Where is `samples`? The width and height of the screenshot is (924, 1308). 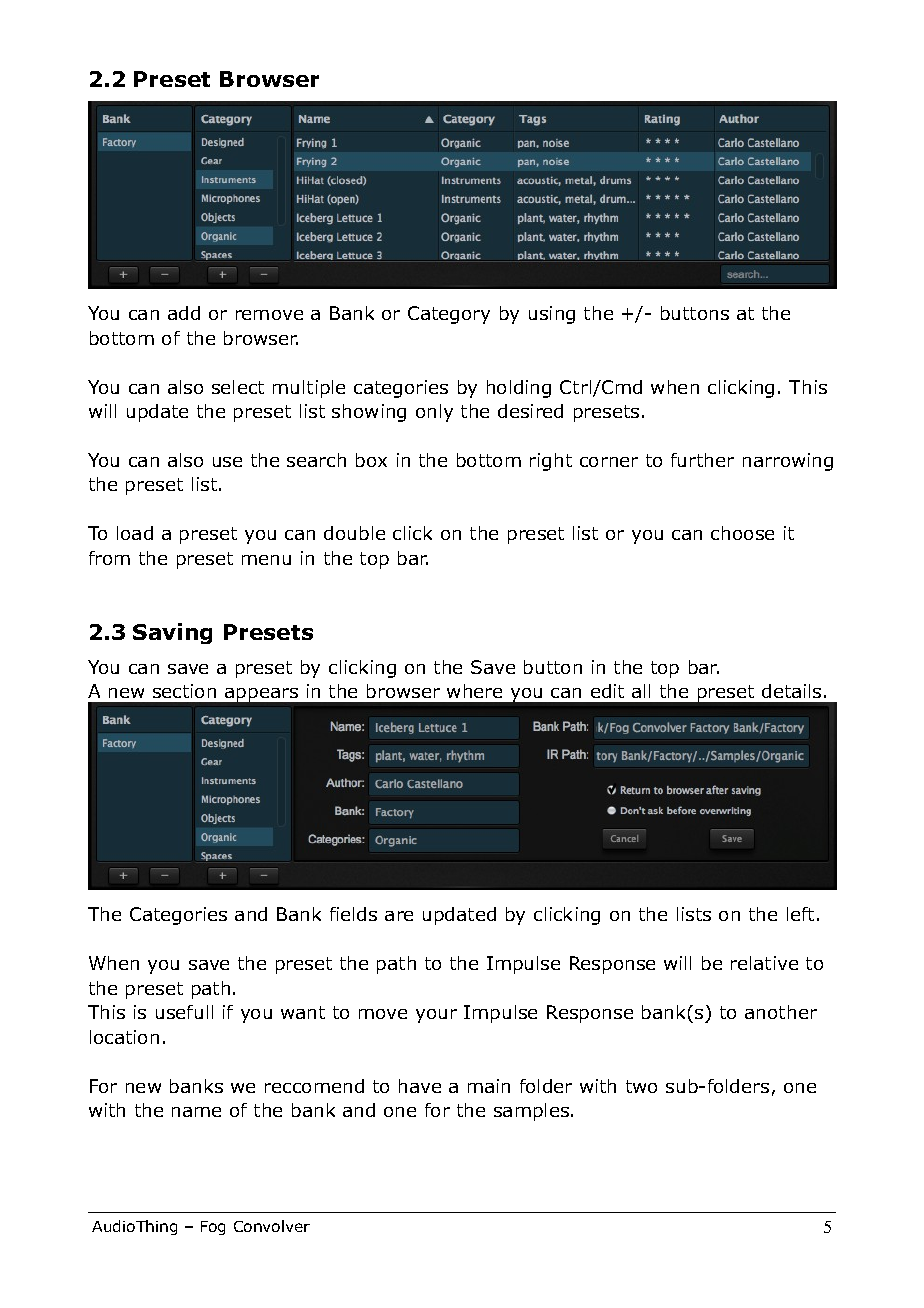
samples is located at coordinates (533, 1112).
